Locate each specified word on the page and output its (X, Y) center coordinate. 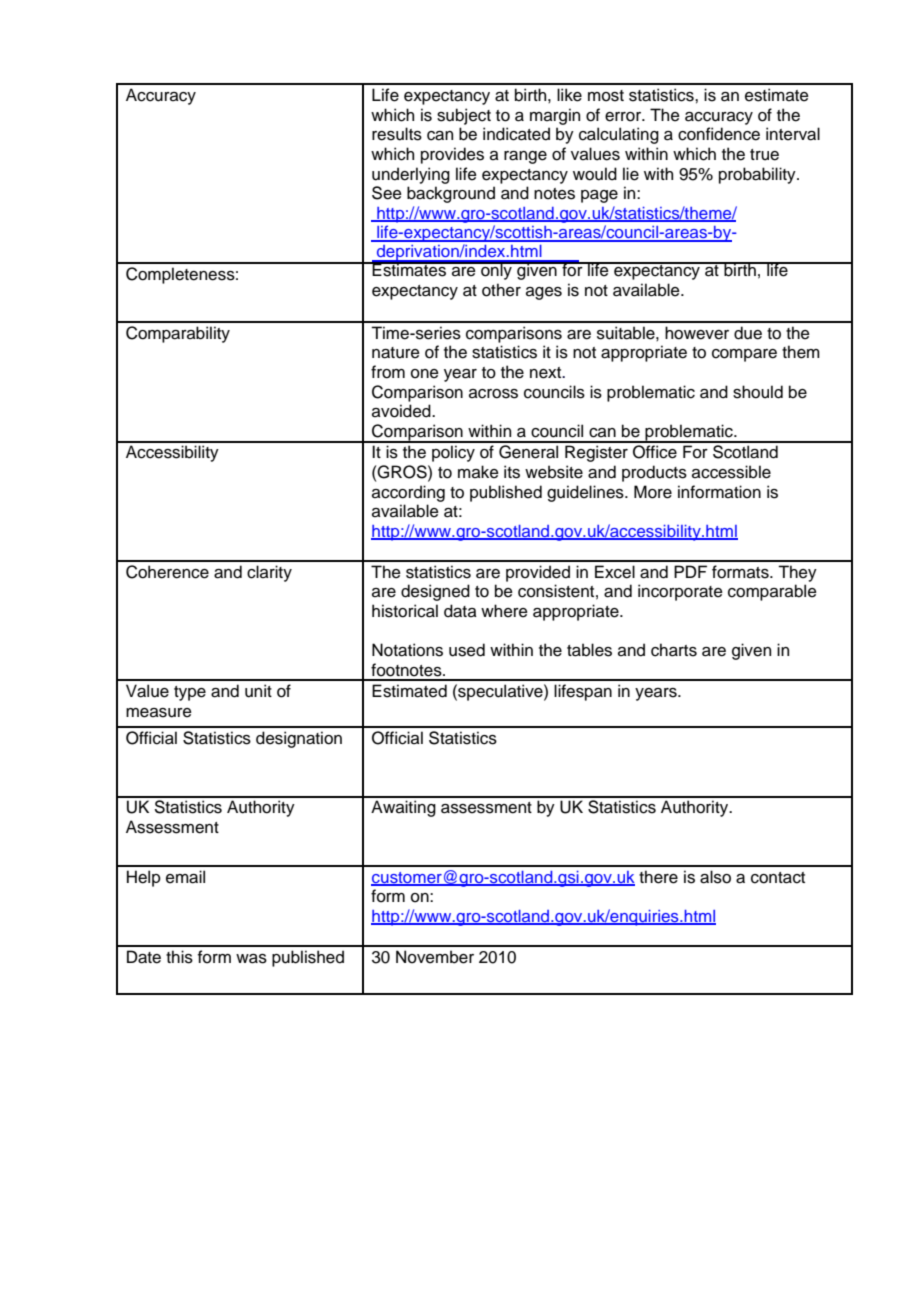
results (397, 134)
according (408, 493)
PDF (690, 571)
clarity (269, 573)
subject (464, 116)
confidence (719, 134)
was (251, 959)
